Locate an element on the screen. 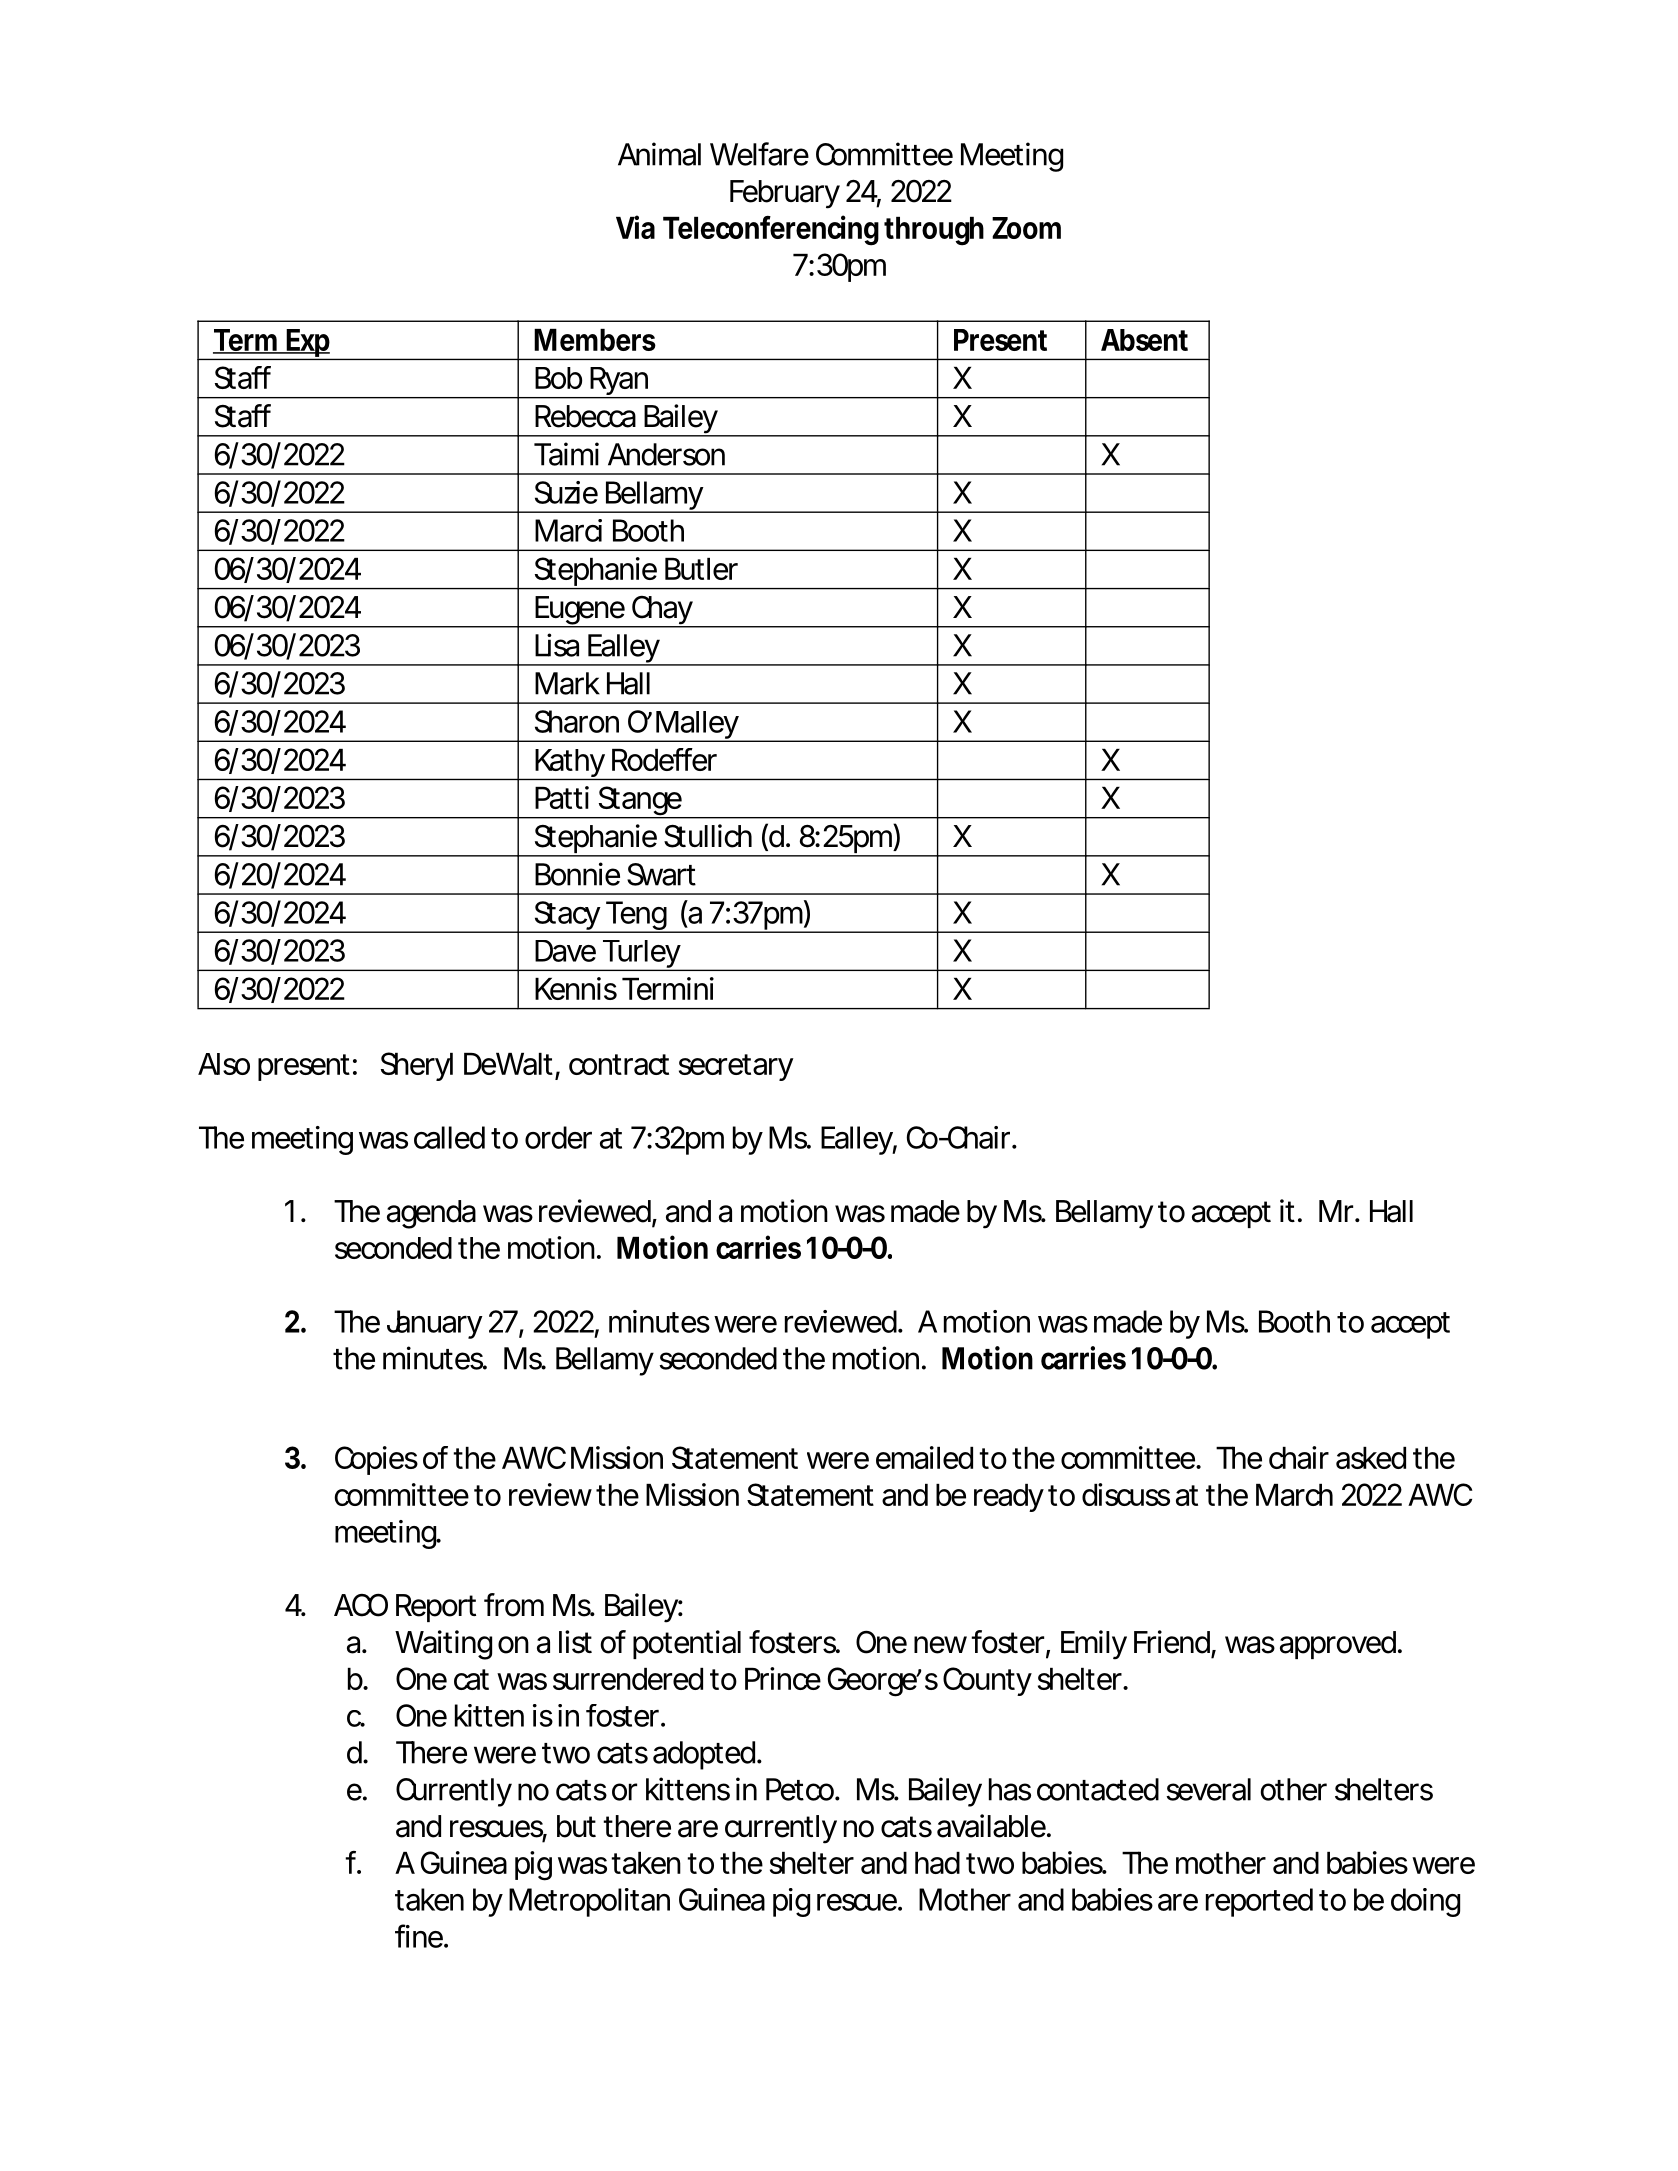  Copies is located at coordinates (376, 1460).
